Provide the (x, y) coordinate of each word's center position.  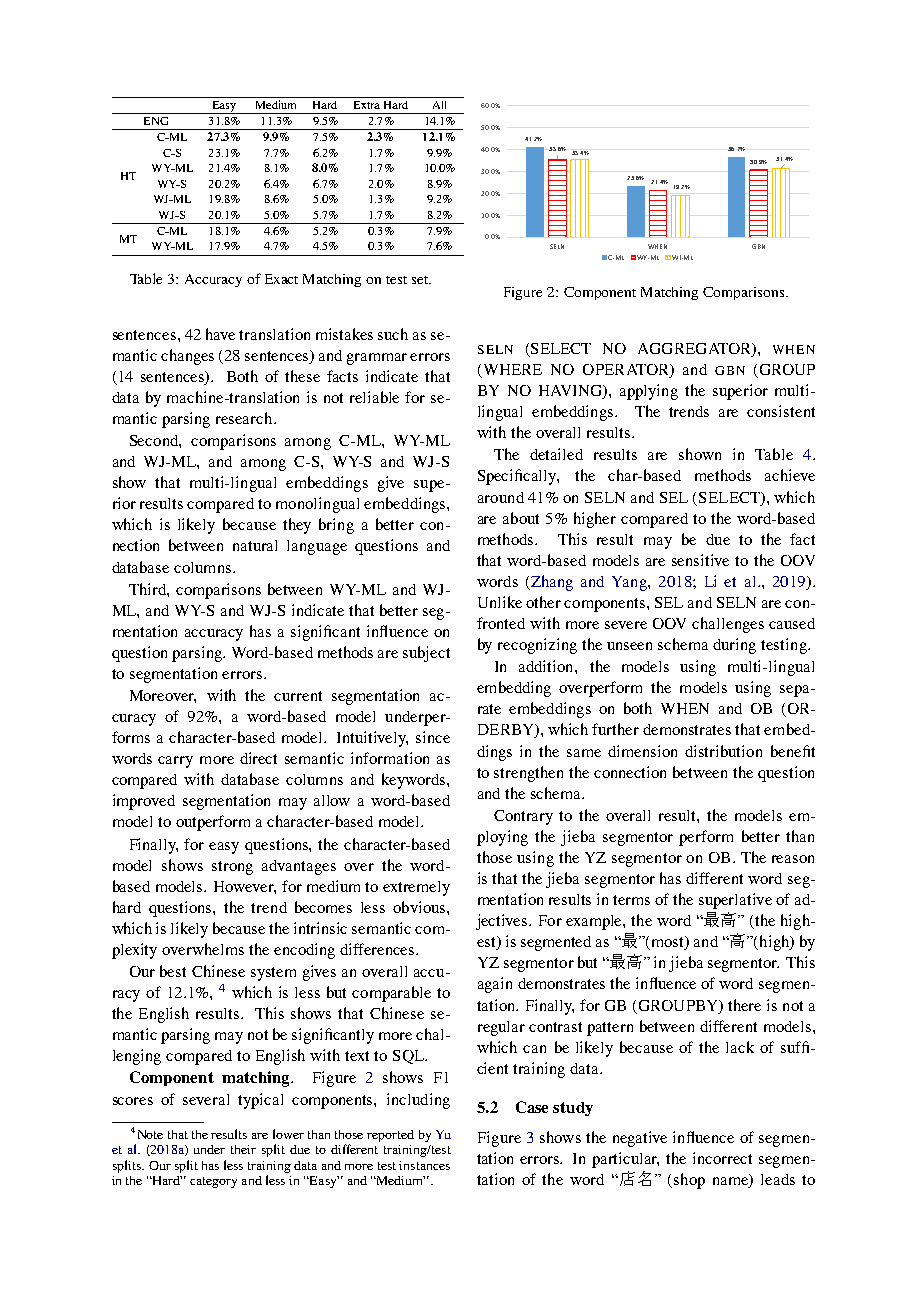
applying (649, 392)
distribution (723, 751)
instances (424, 1165)
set (421, 280)
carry (175, 762)
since (433, 737)
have (220, 334)
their (243, 1149)
